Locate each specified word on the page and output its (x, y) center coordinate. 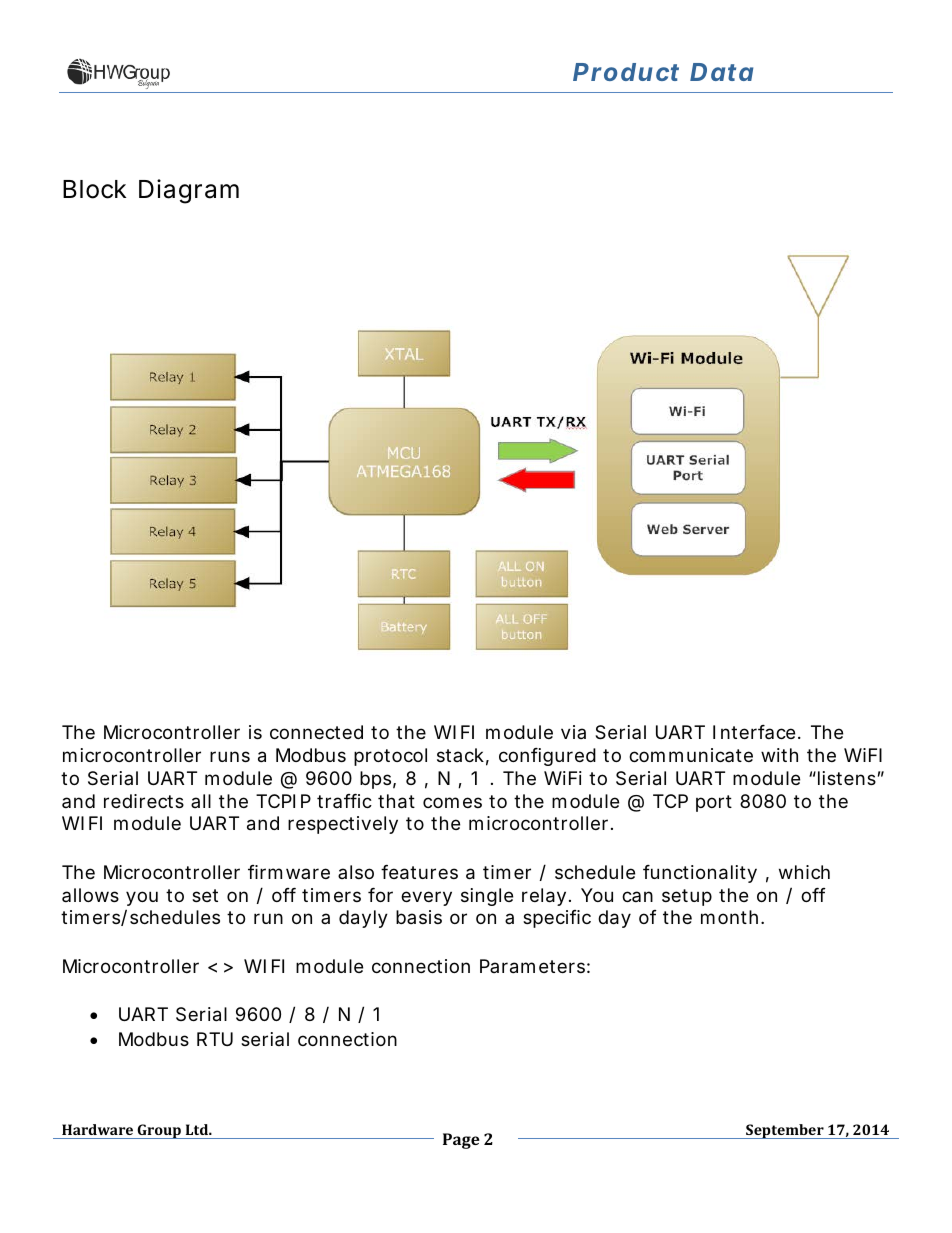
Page (461, 1141)
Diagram (189, 191)
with (779, 755)
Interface (754, 732)
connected (316, 732)
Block (94, 189)
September (785, 1131)
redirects (144, 801)
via (573, 732)
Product (626, 72)
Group (159, 1131)
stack (460, 755)
